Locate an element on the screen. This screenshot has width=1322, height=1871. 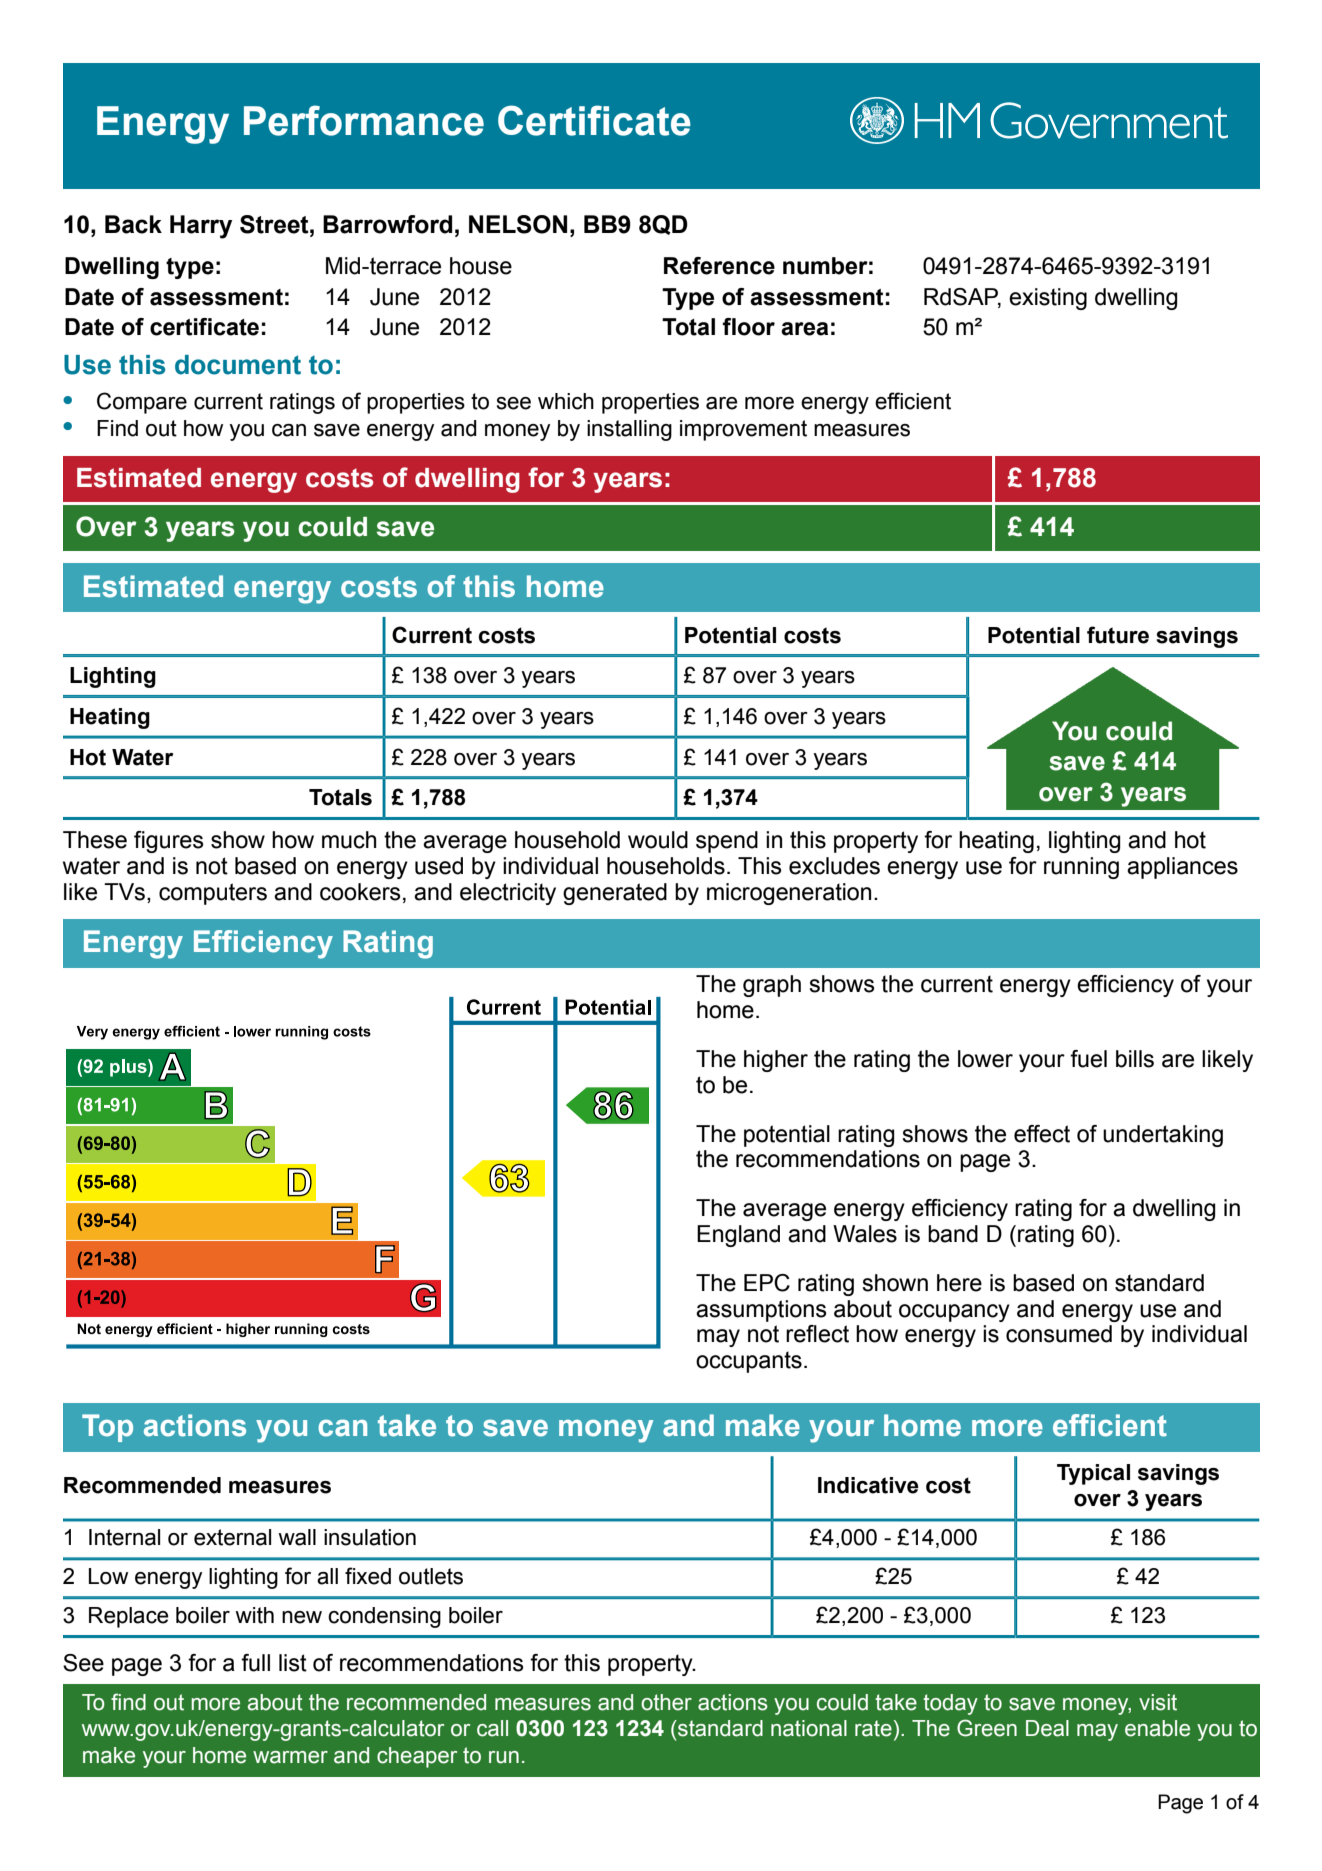
existing is located at coordinates (1048, 299).
